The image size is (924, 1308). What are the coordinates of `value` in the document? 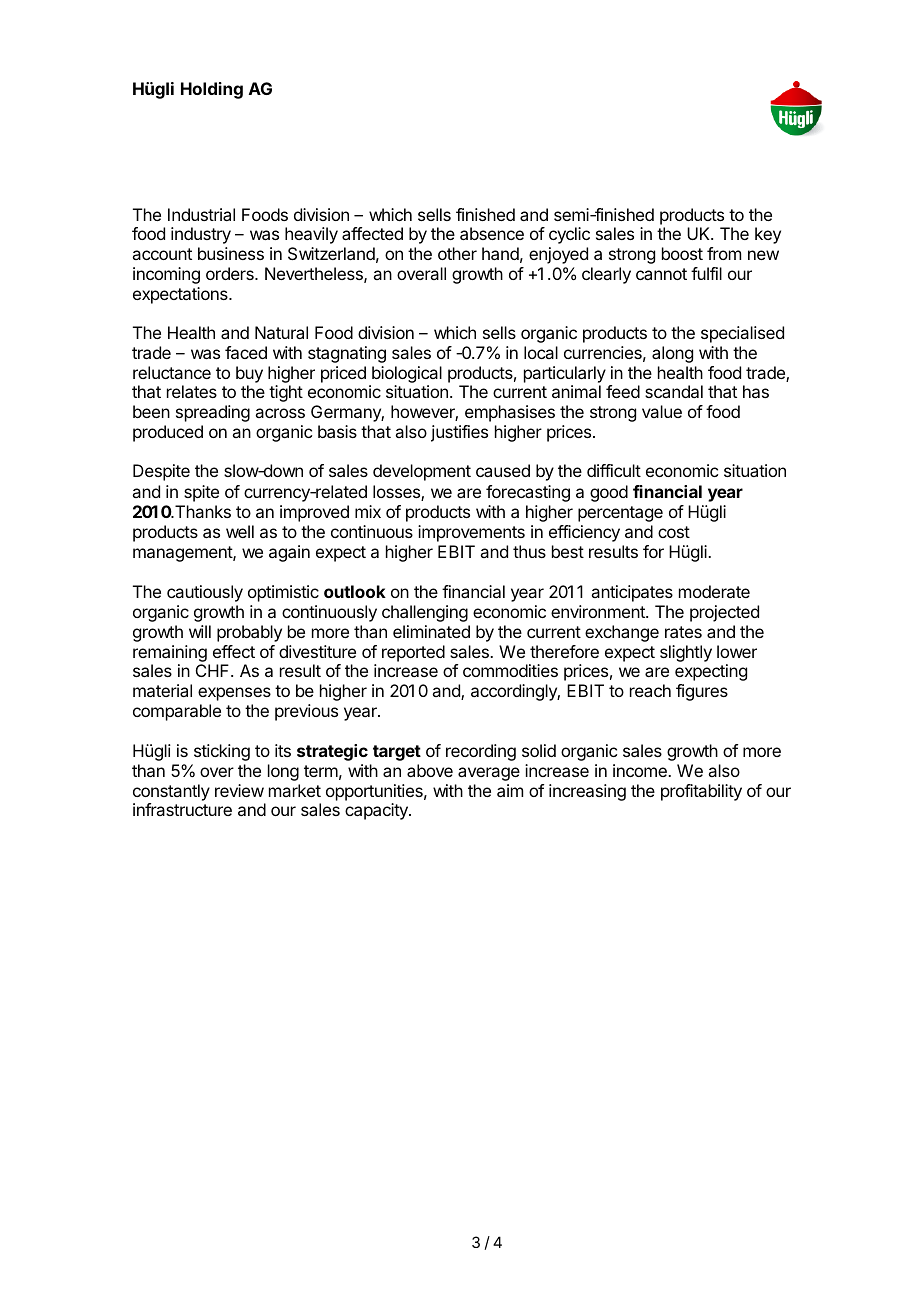 It's located at (662, 411).
